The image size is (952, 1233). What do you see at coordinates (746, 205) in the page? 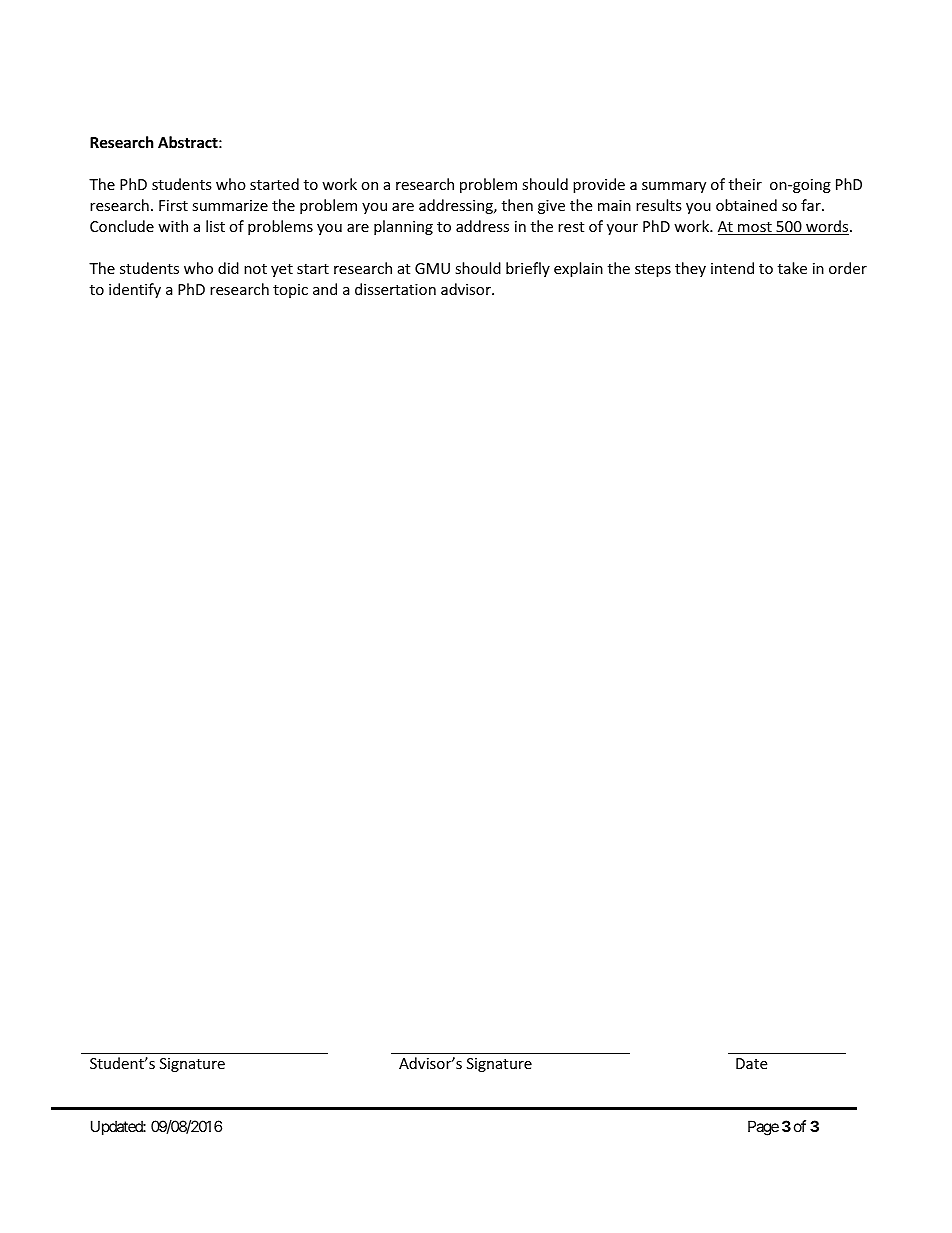
I see `obtained` at bounding box center [746, 205].
